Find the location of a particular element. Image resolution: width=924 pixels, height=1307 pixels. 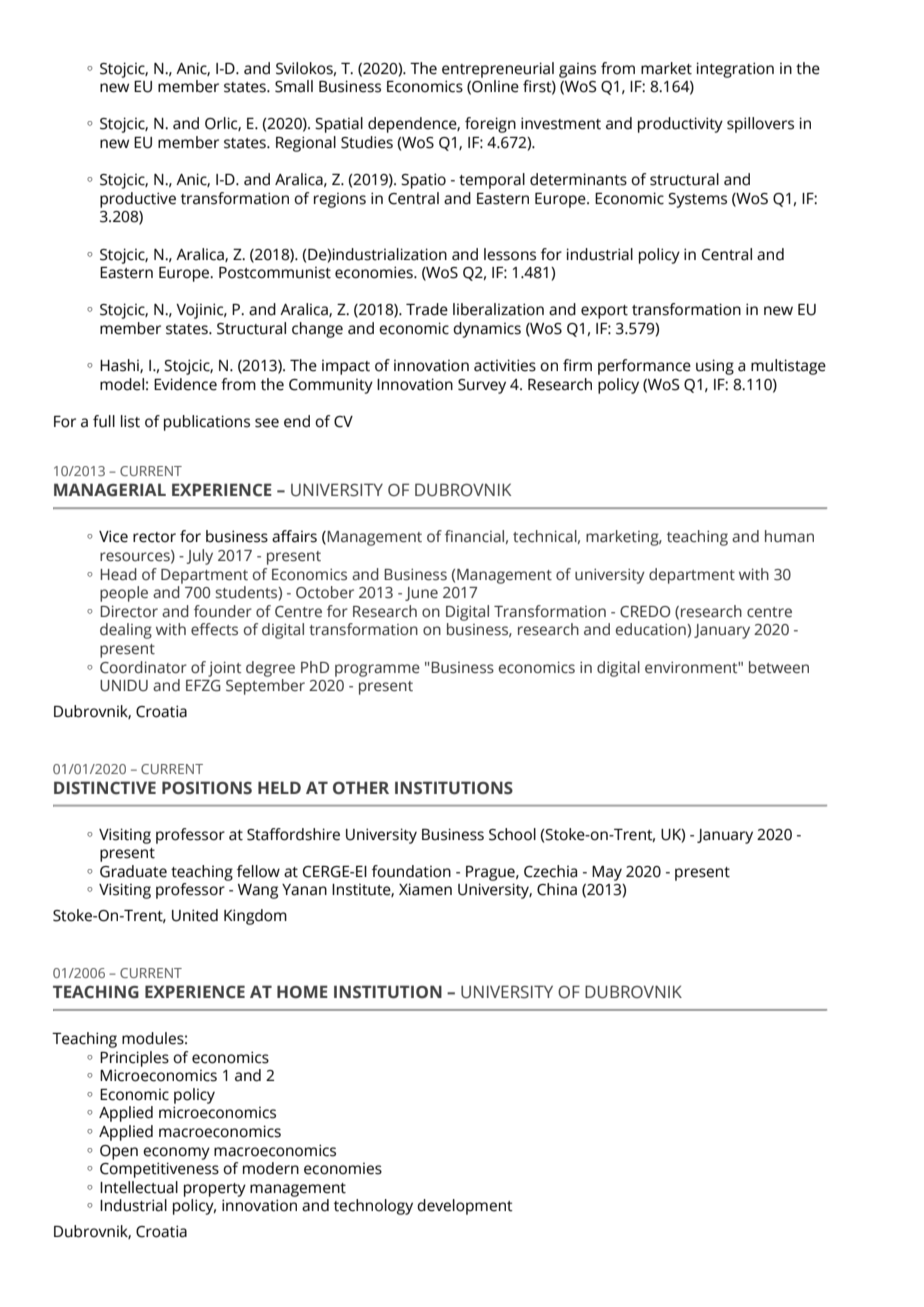

education is located at coordinates (651, 629).
